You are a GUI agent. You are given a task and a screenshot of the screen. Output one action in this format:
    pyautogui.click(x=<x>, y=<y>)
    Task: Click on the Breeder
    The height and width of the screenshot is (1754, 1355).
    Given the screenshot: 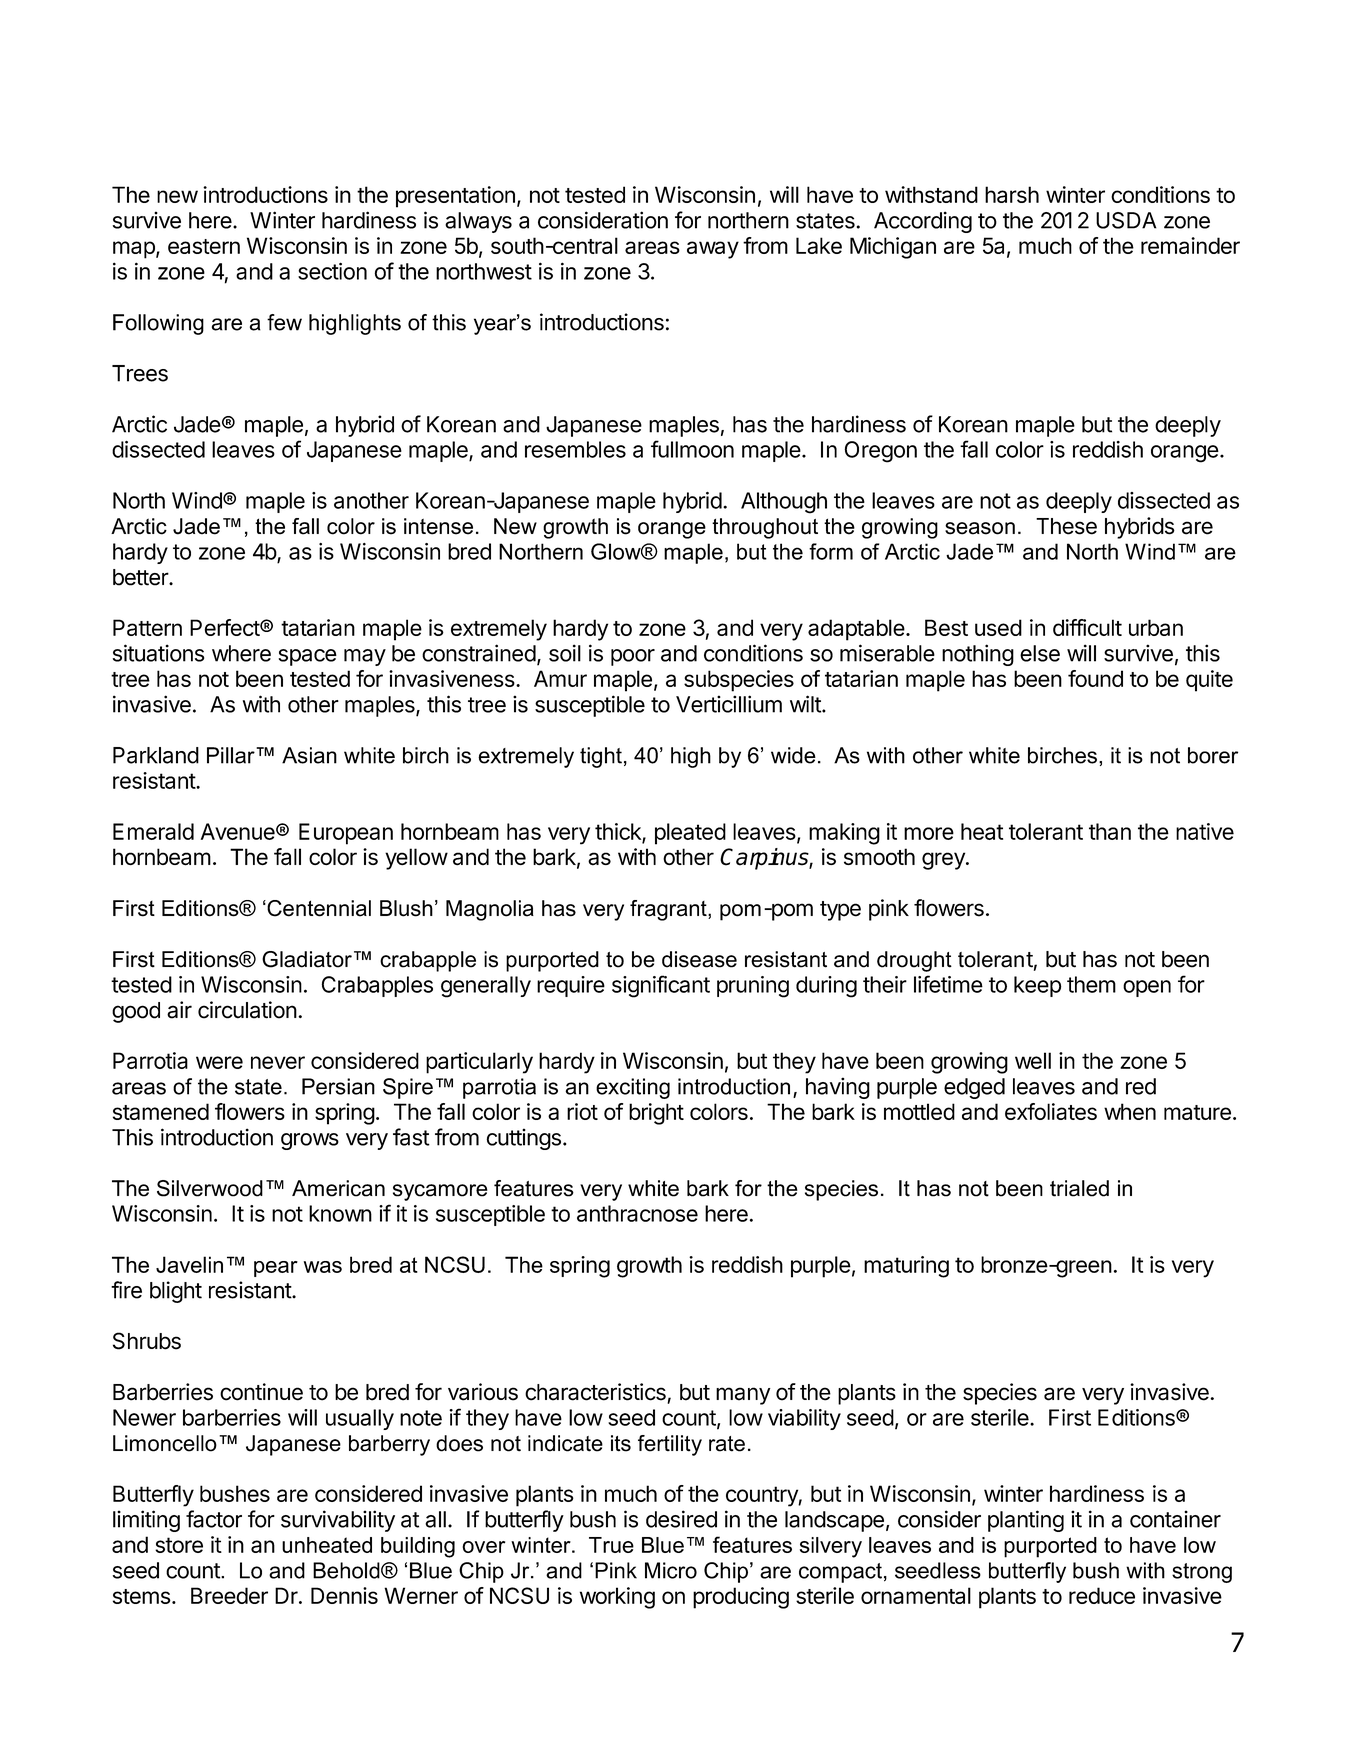 What is the action you would take?
    pyautogui.click(x=229, y=1595)
